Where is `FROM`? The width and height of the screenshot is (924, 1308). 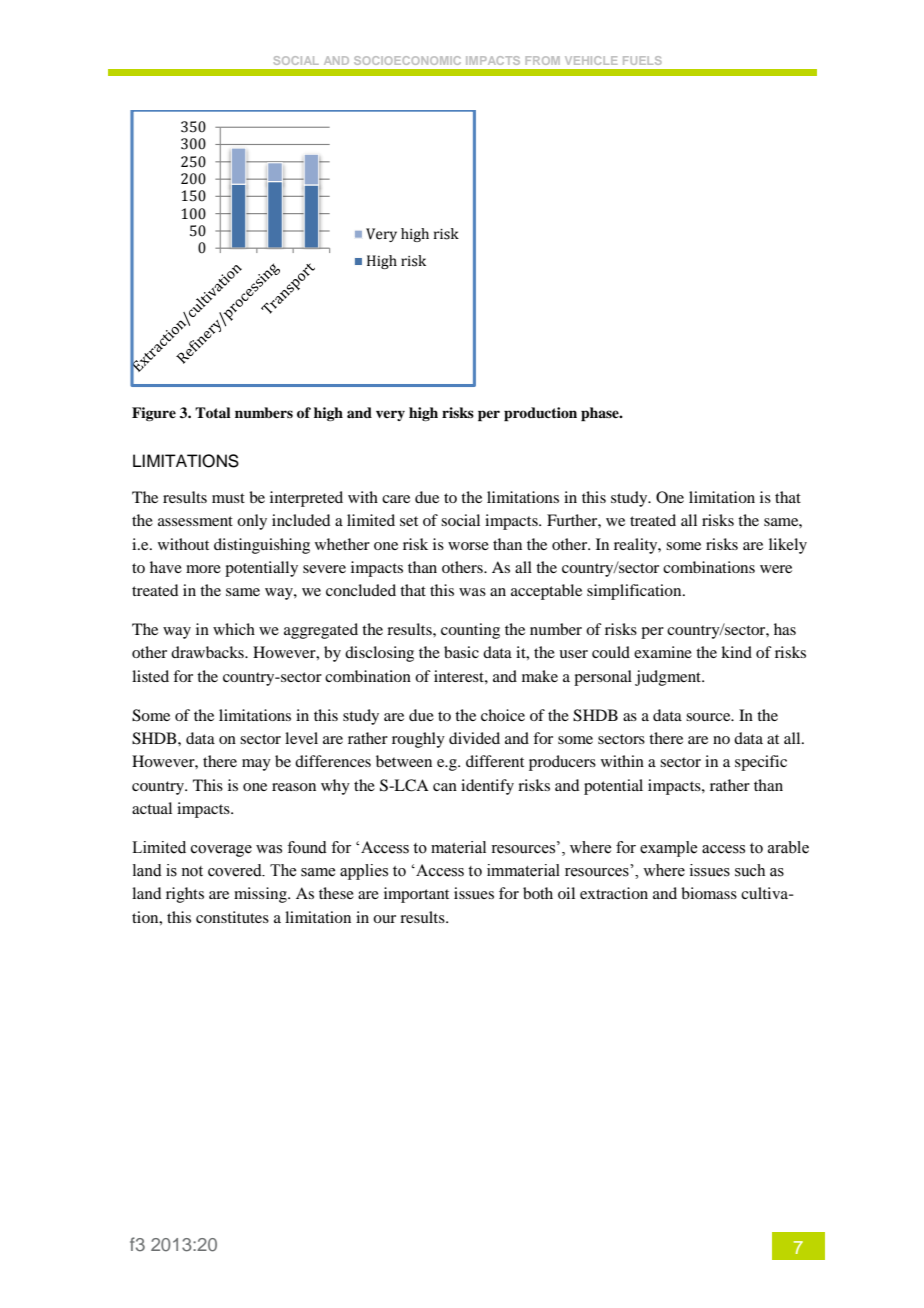
FROM is located at coordinates (543, 60).
